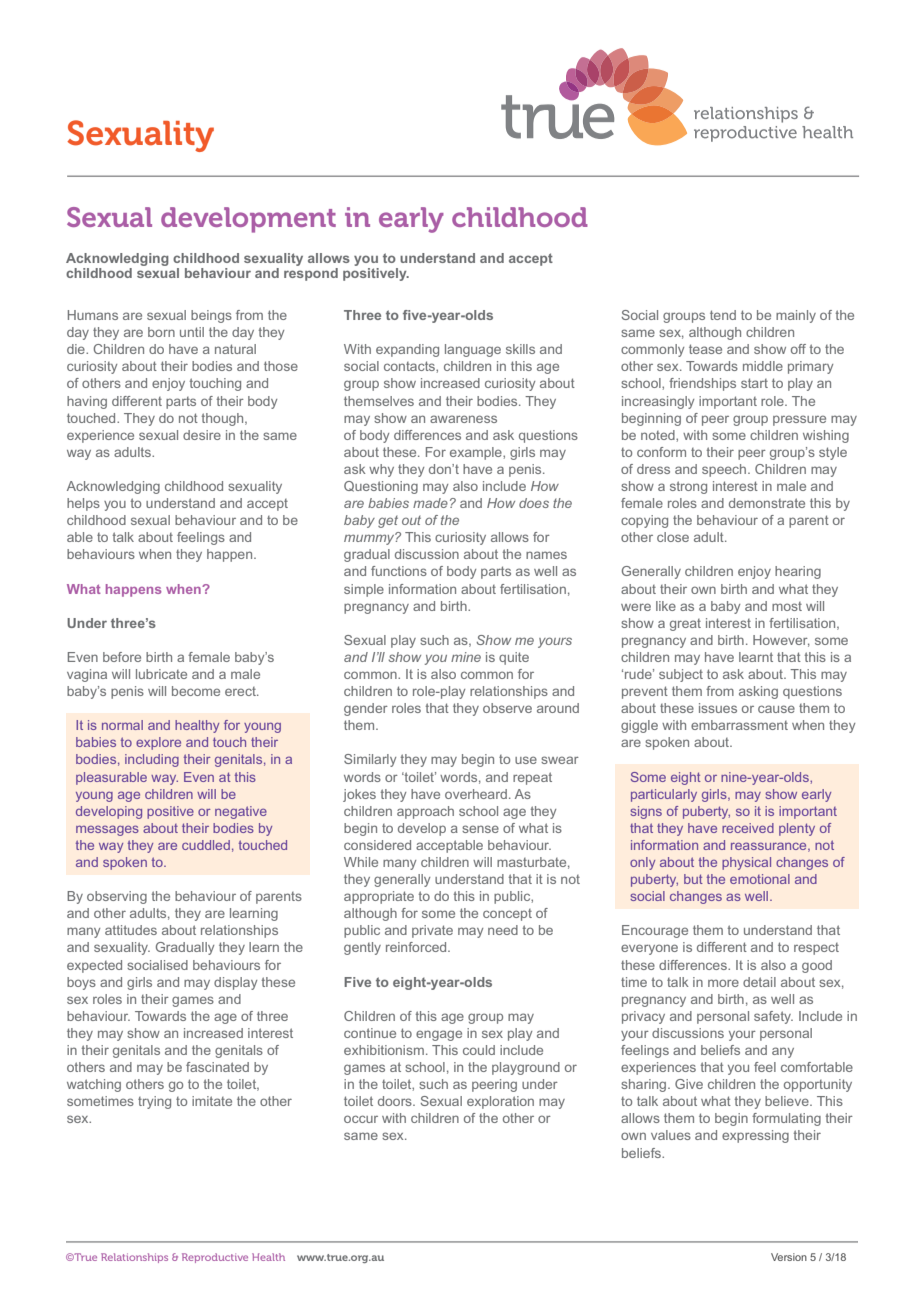 Image resolution: width=924 pixels, height=1308 pixels. What do you see at coordinates (476, 794) in the page?
I see `overheard` at bounding box center [476, 794].
